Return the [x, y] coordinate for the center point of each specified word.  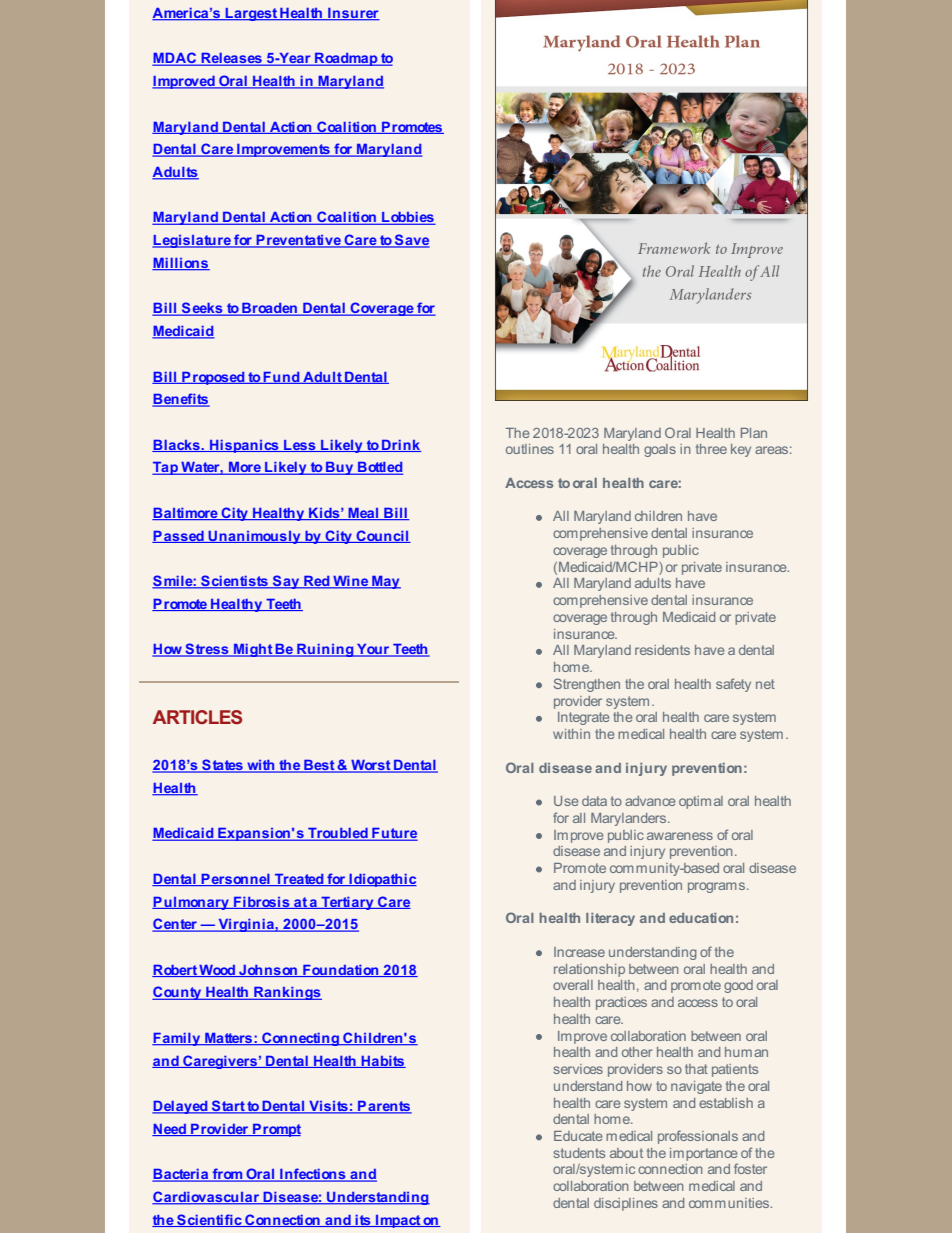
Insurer [353, 14]
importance [703, 1154]
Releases [231, 59]
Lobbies [408, 218]
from [227, 1175]
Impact [398, 1221]
